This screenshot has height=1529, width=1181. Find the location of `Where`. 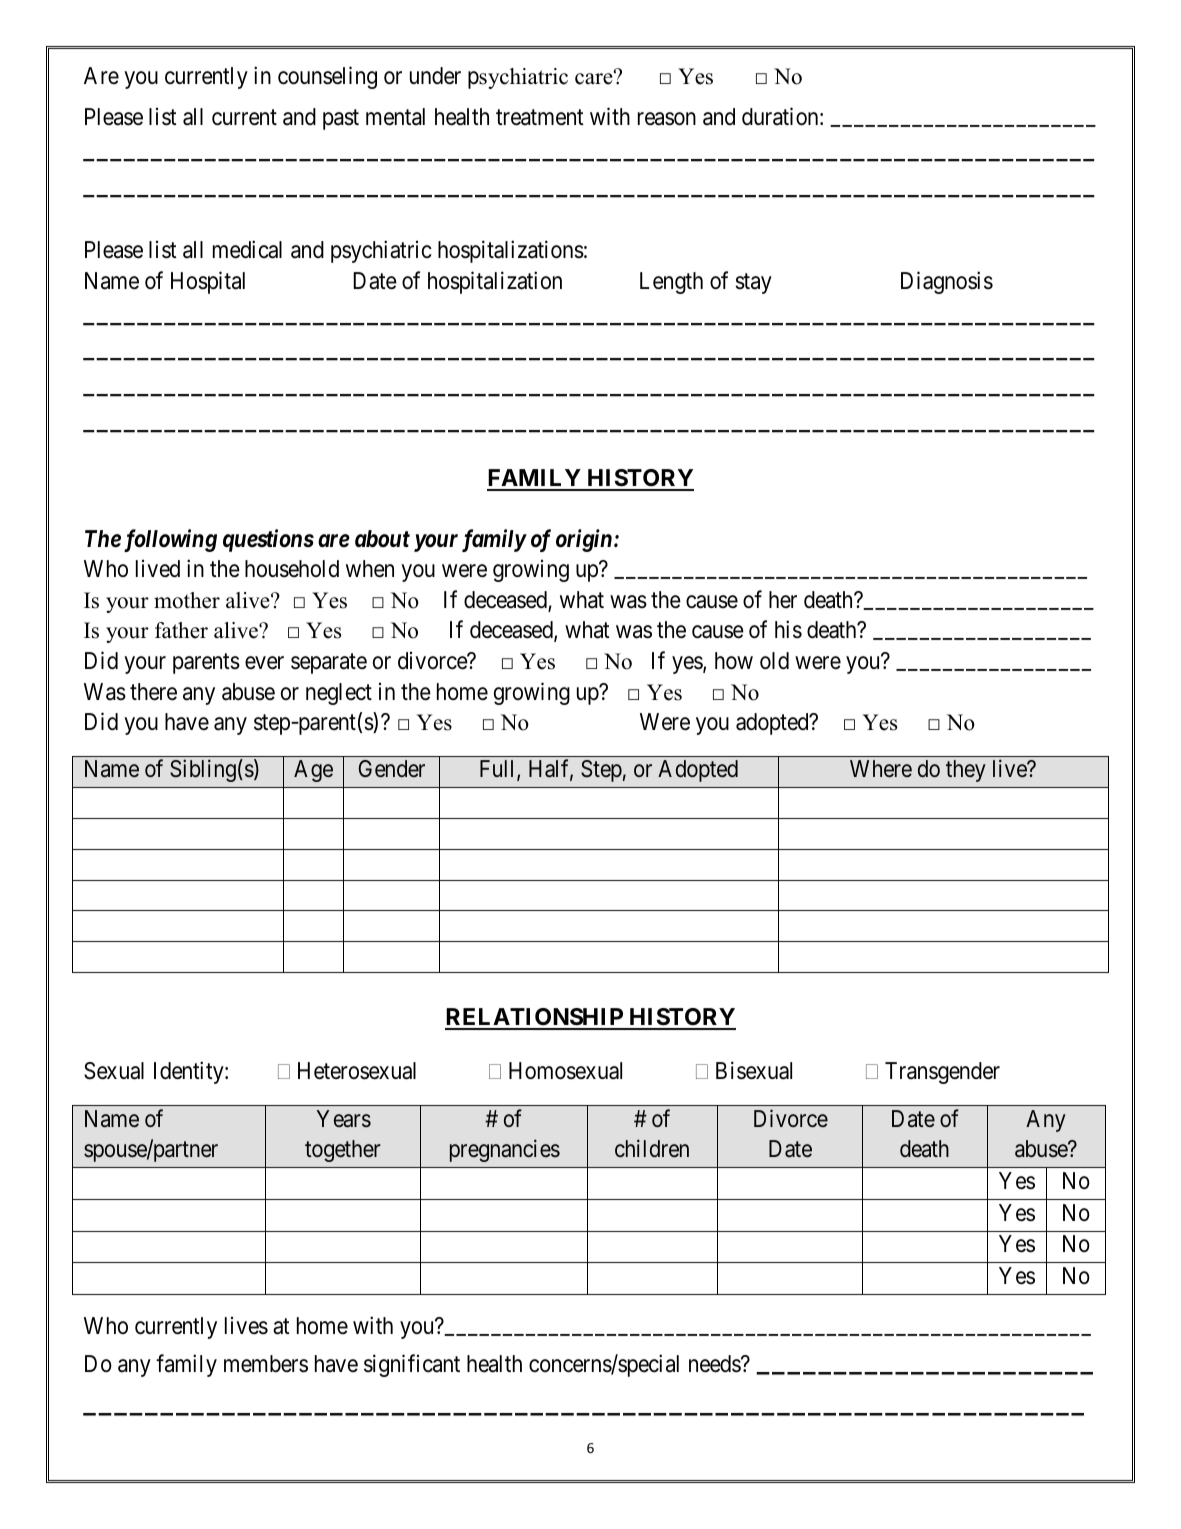

Where is located at coordinates (881, 769).
